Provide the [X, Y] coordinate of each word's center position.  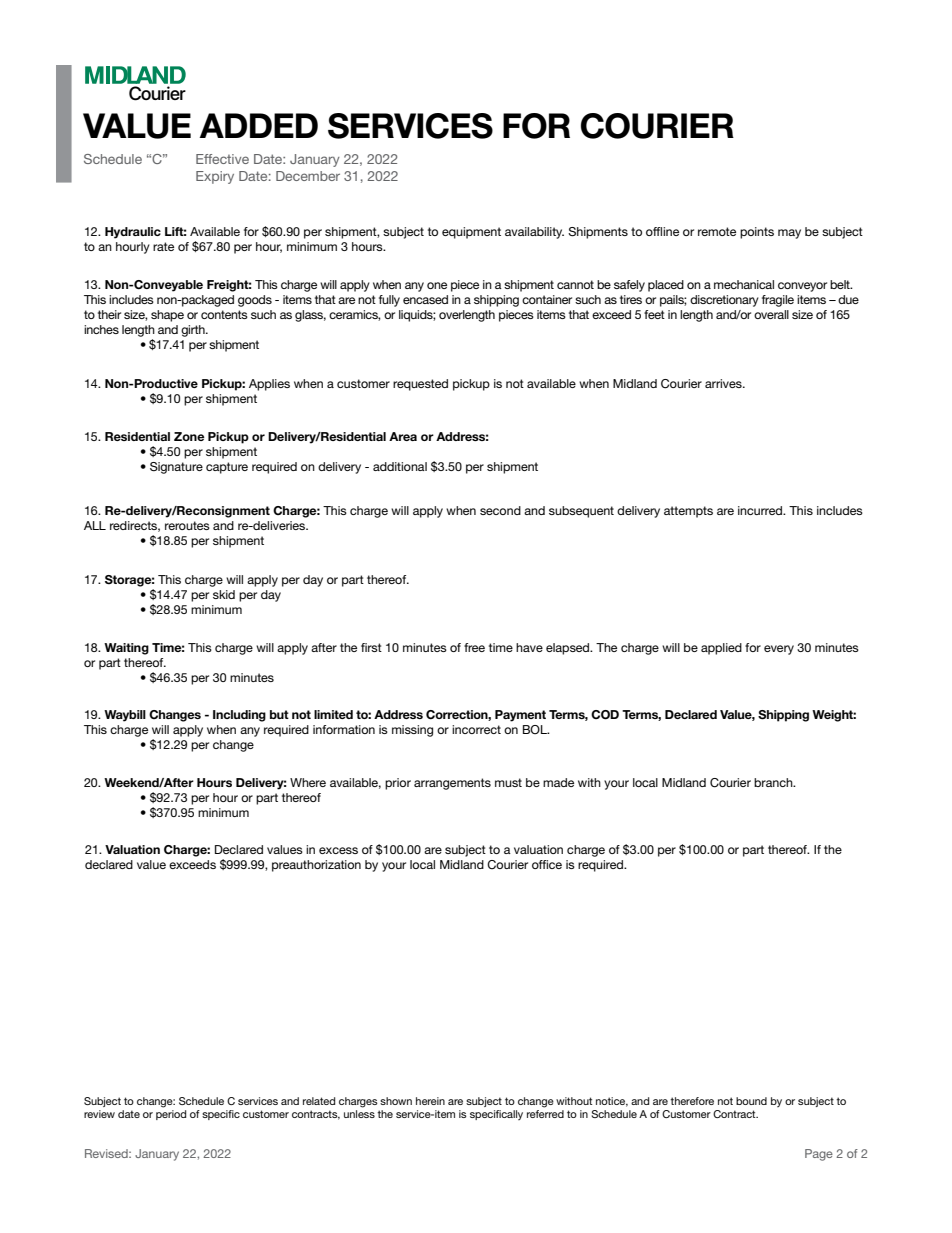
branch [774, 782]
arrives [724, 383]
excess [338, 850]
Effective [222, 159]
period [171, 1115]
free [474, 647]
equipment [471, 233]
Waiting [126, 649]
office [547, 864]
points [757, 233]
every [779, 650]
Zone [189, 436]
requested [420, 385]
